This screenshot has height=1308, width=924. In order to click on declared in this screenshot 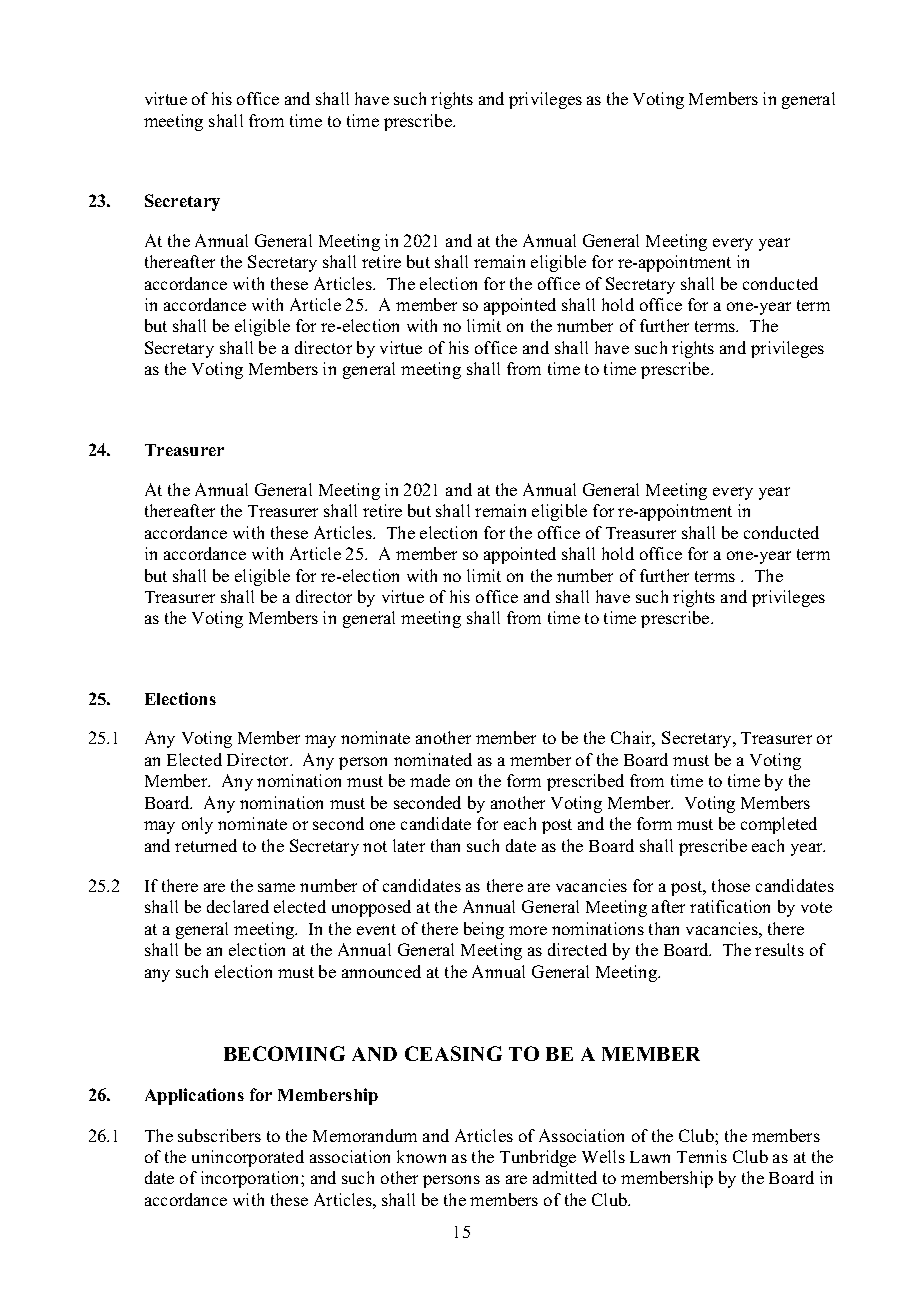, I will do `click(238, 906)`.
